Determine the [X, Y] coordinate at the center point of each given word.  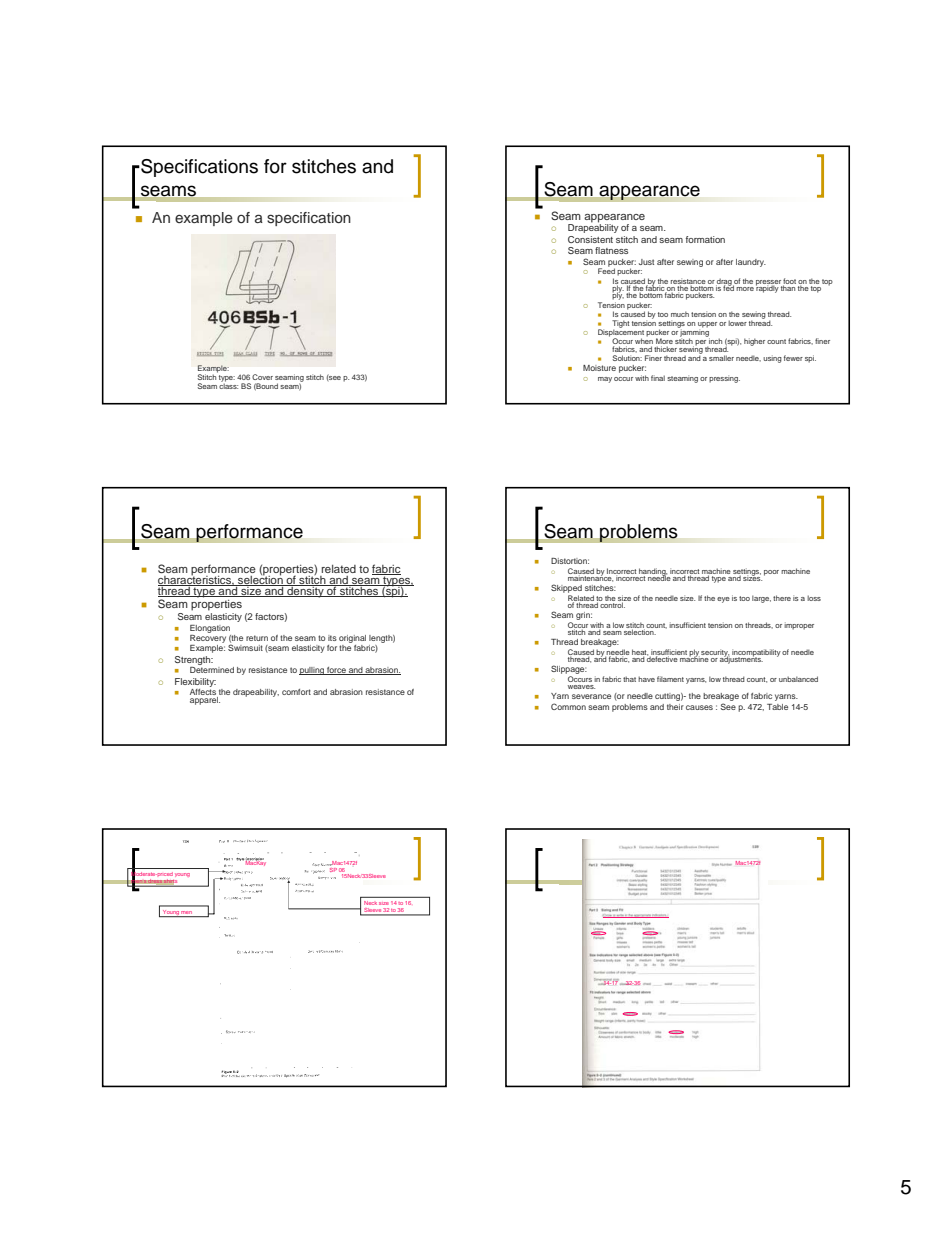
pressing [724, 379]
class [228, 385]
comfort [296, 692]
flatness [611, 250]
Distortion [570, 561]
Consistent [590, 239]
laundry [751, 263]
